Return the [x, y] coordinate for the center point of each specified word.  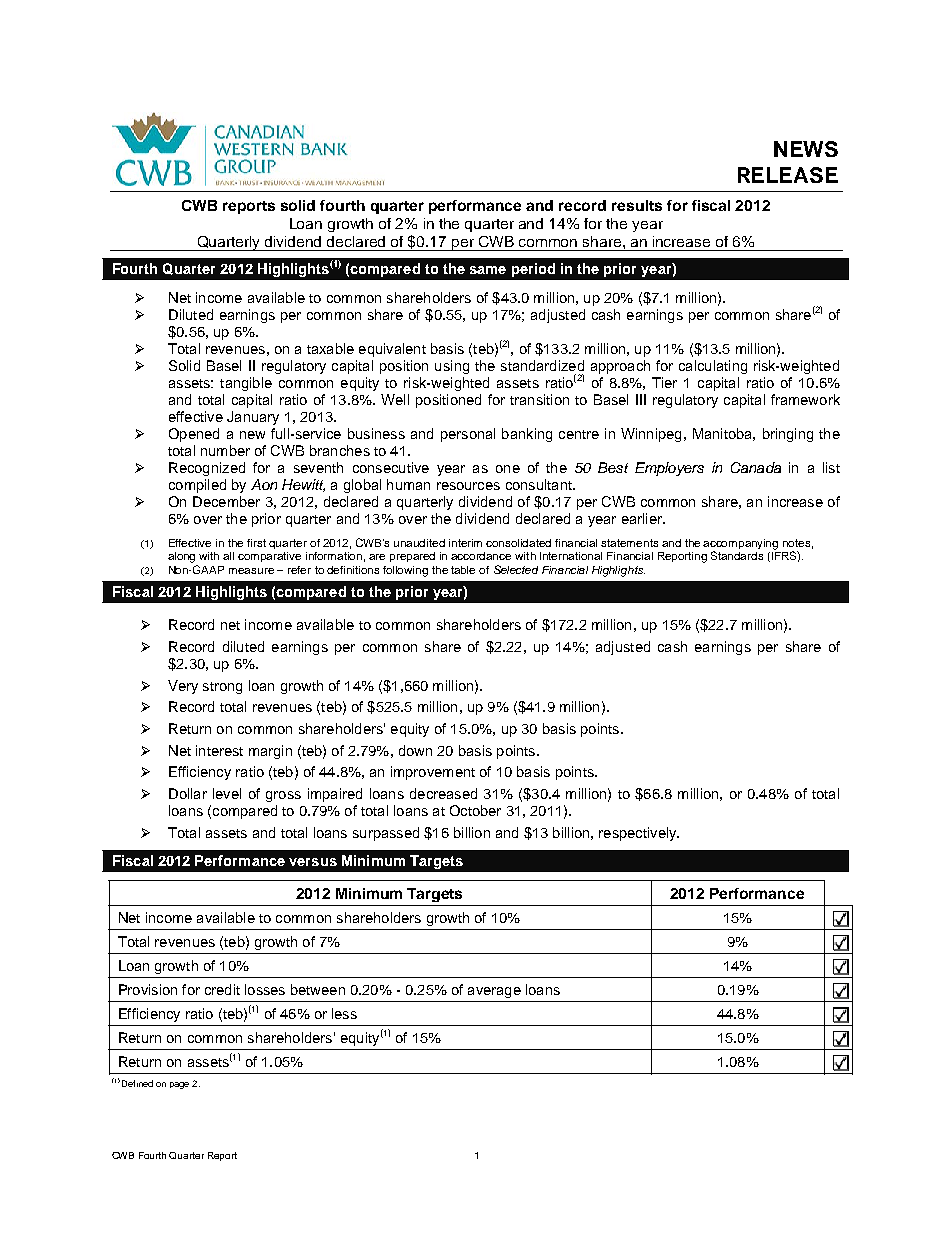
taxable [330, 348]
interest [219, 750]
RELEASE [788, 175]
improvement [433, 773]
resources [468, 486]
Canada [756, 467]
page [179, 1085]
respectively [639, 834]
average [494, 992]
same [488, 270]
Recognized [207, 469]
